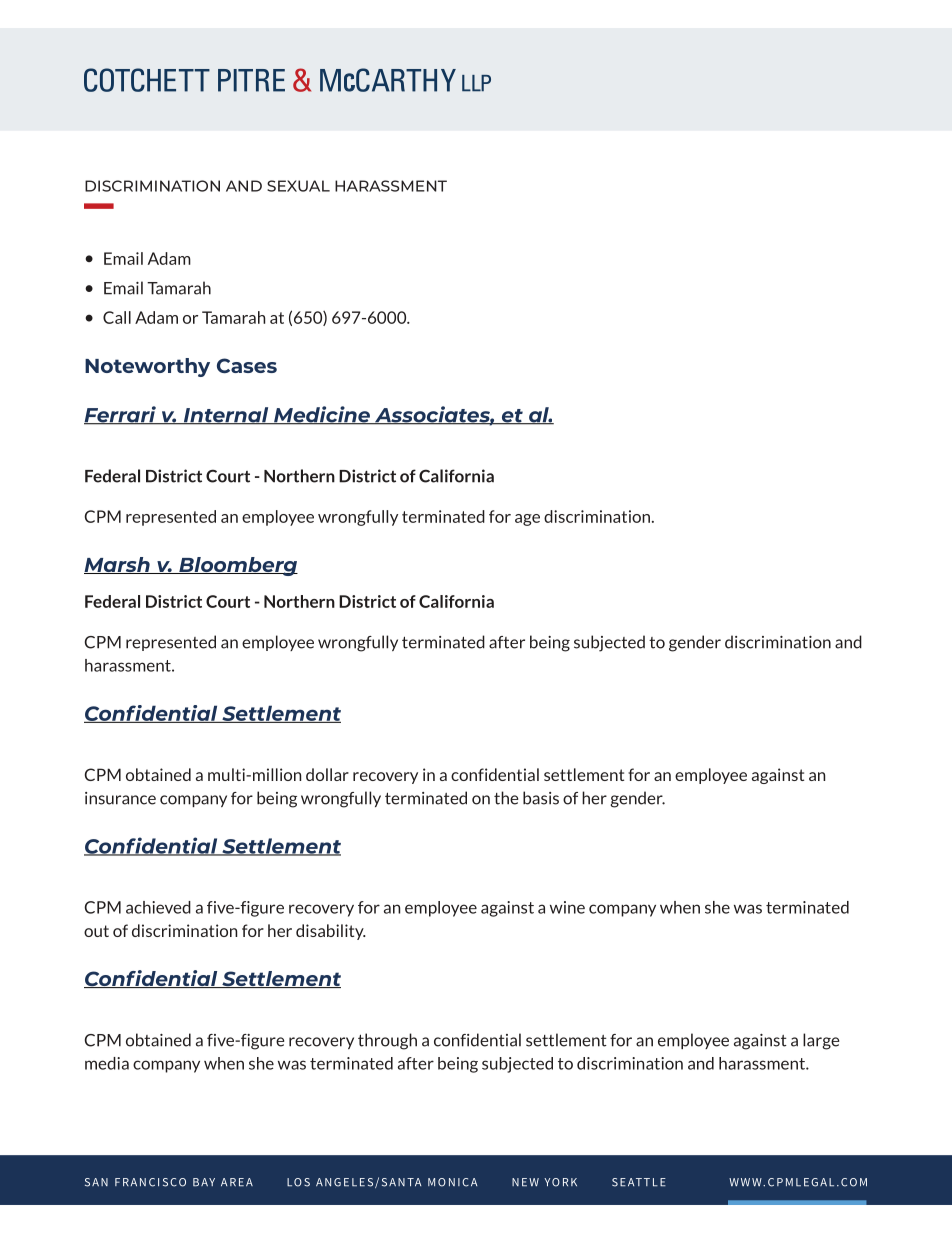 The width and height of the page is (952, 1233). What do you see at coordinates (541, 798) in the page?
I see `basis` at bounding box center [541, 798].
